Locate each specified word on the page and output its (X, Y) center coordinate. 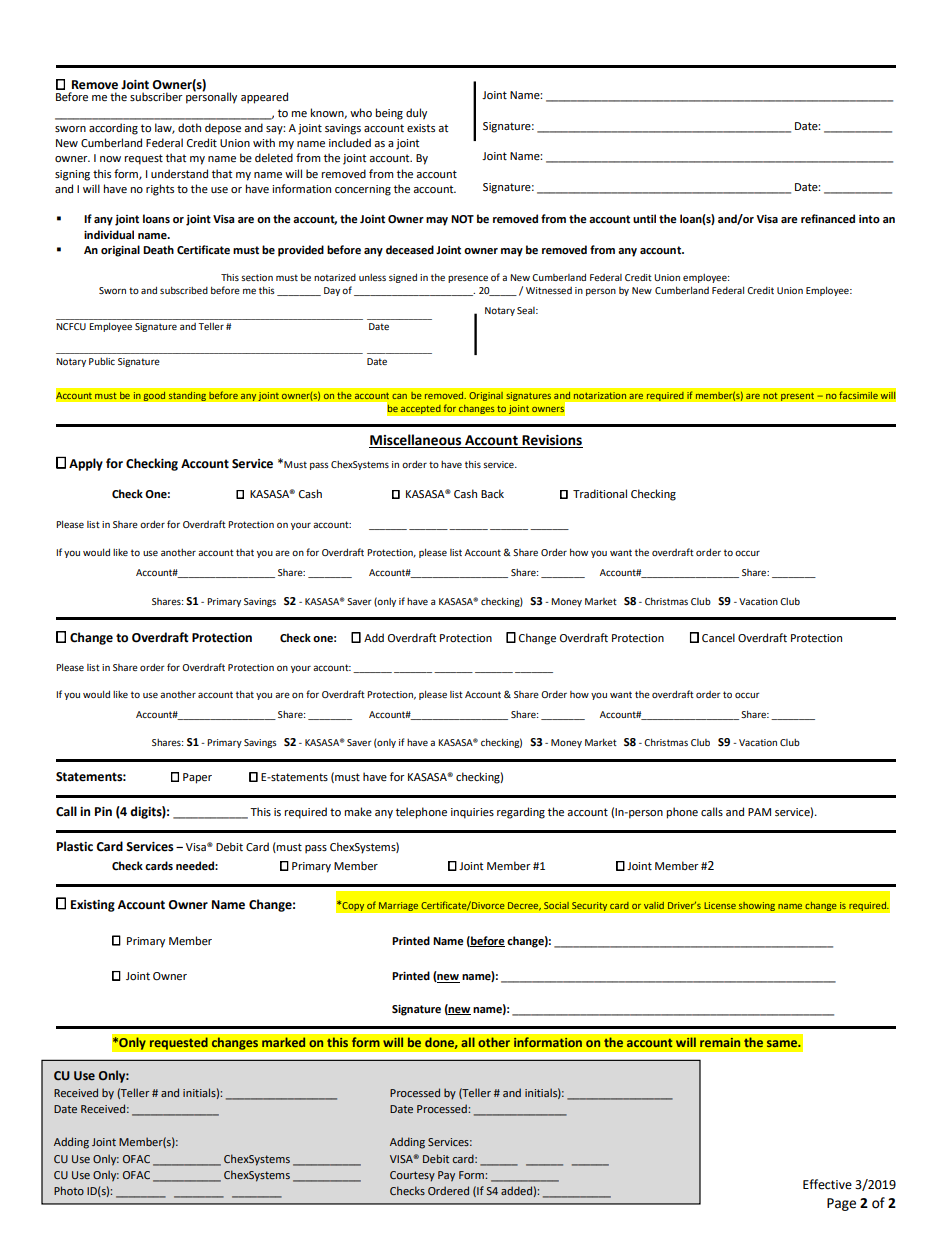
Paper (197, 778)
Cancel (718, 638)
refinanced (828, 219)
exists (421, 128)
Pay (446, 1176)
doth (189, 127)
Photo (69, 1190)
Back (492, 493)
